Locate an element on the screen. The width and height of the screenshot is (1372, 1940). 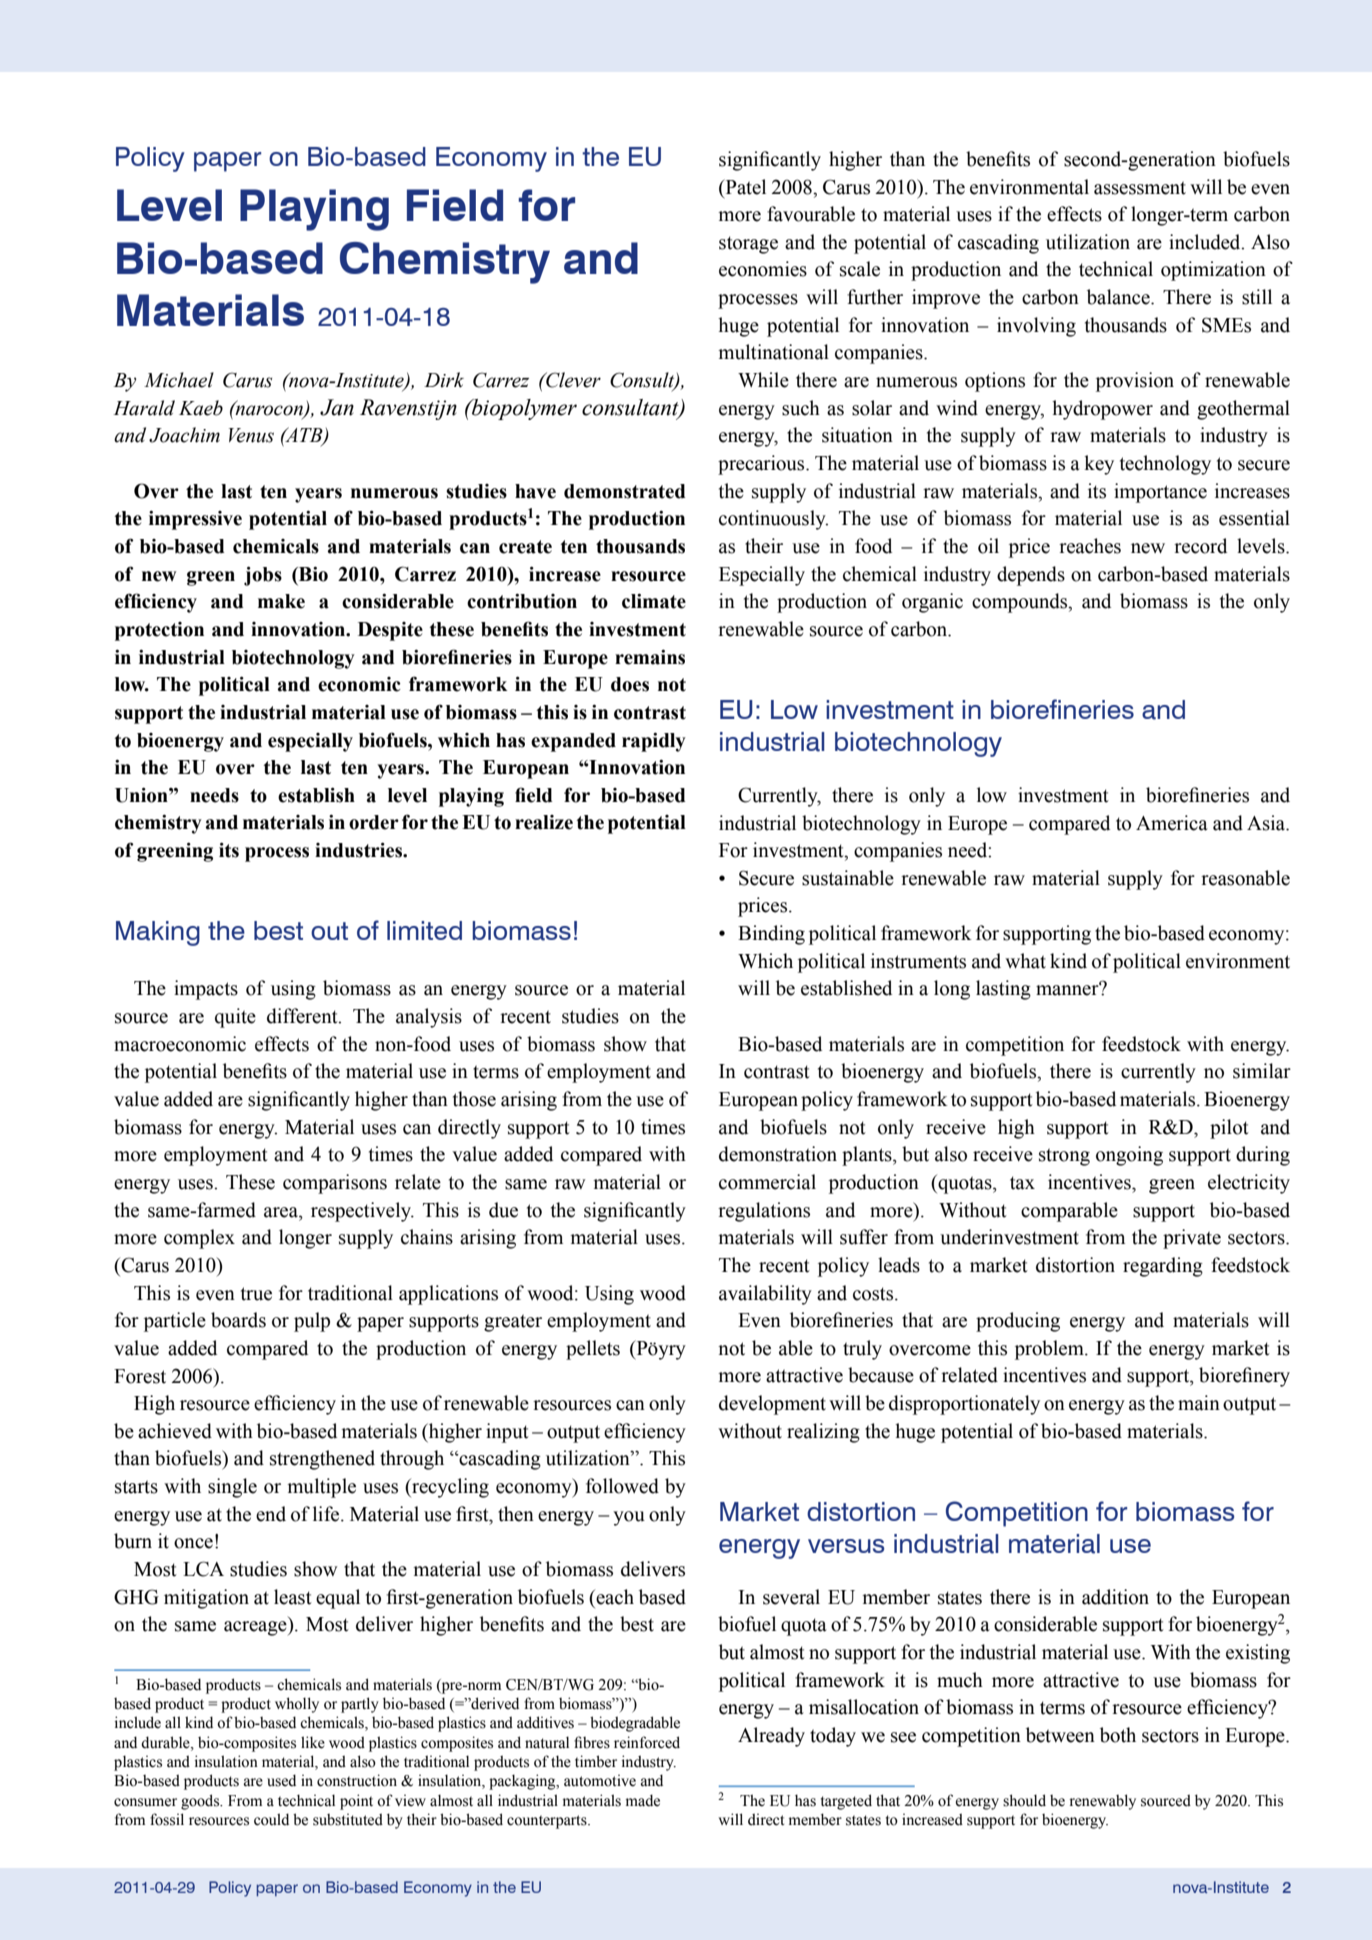
used is located at coordinates (281, 1780).
